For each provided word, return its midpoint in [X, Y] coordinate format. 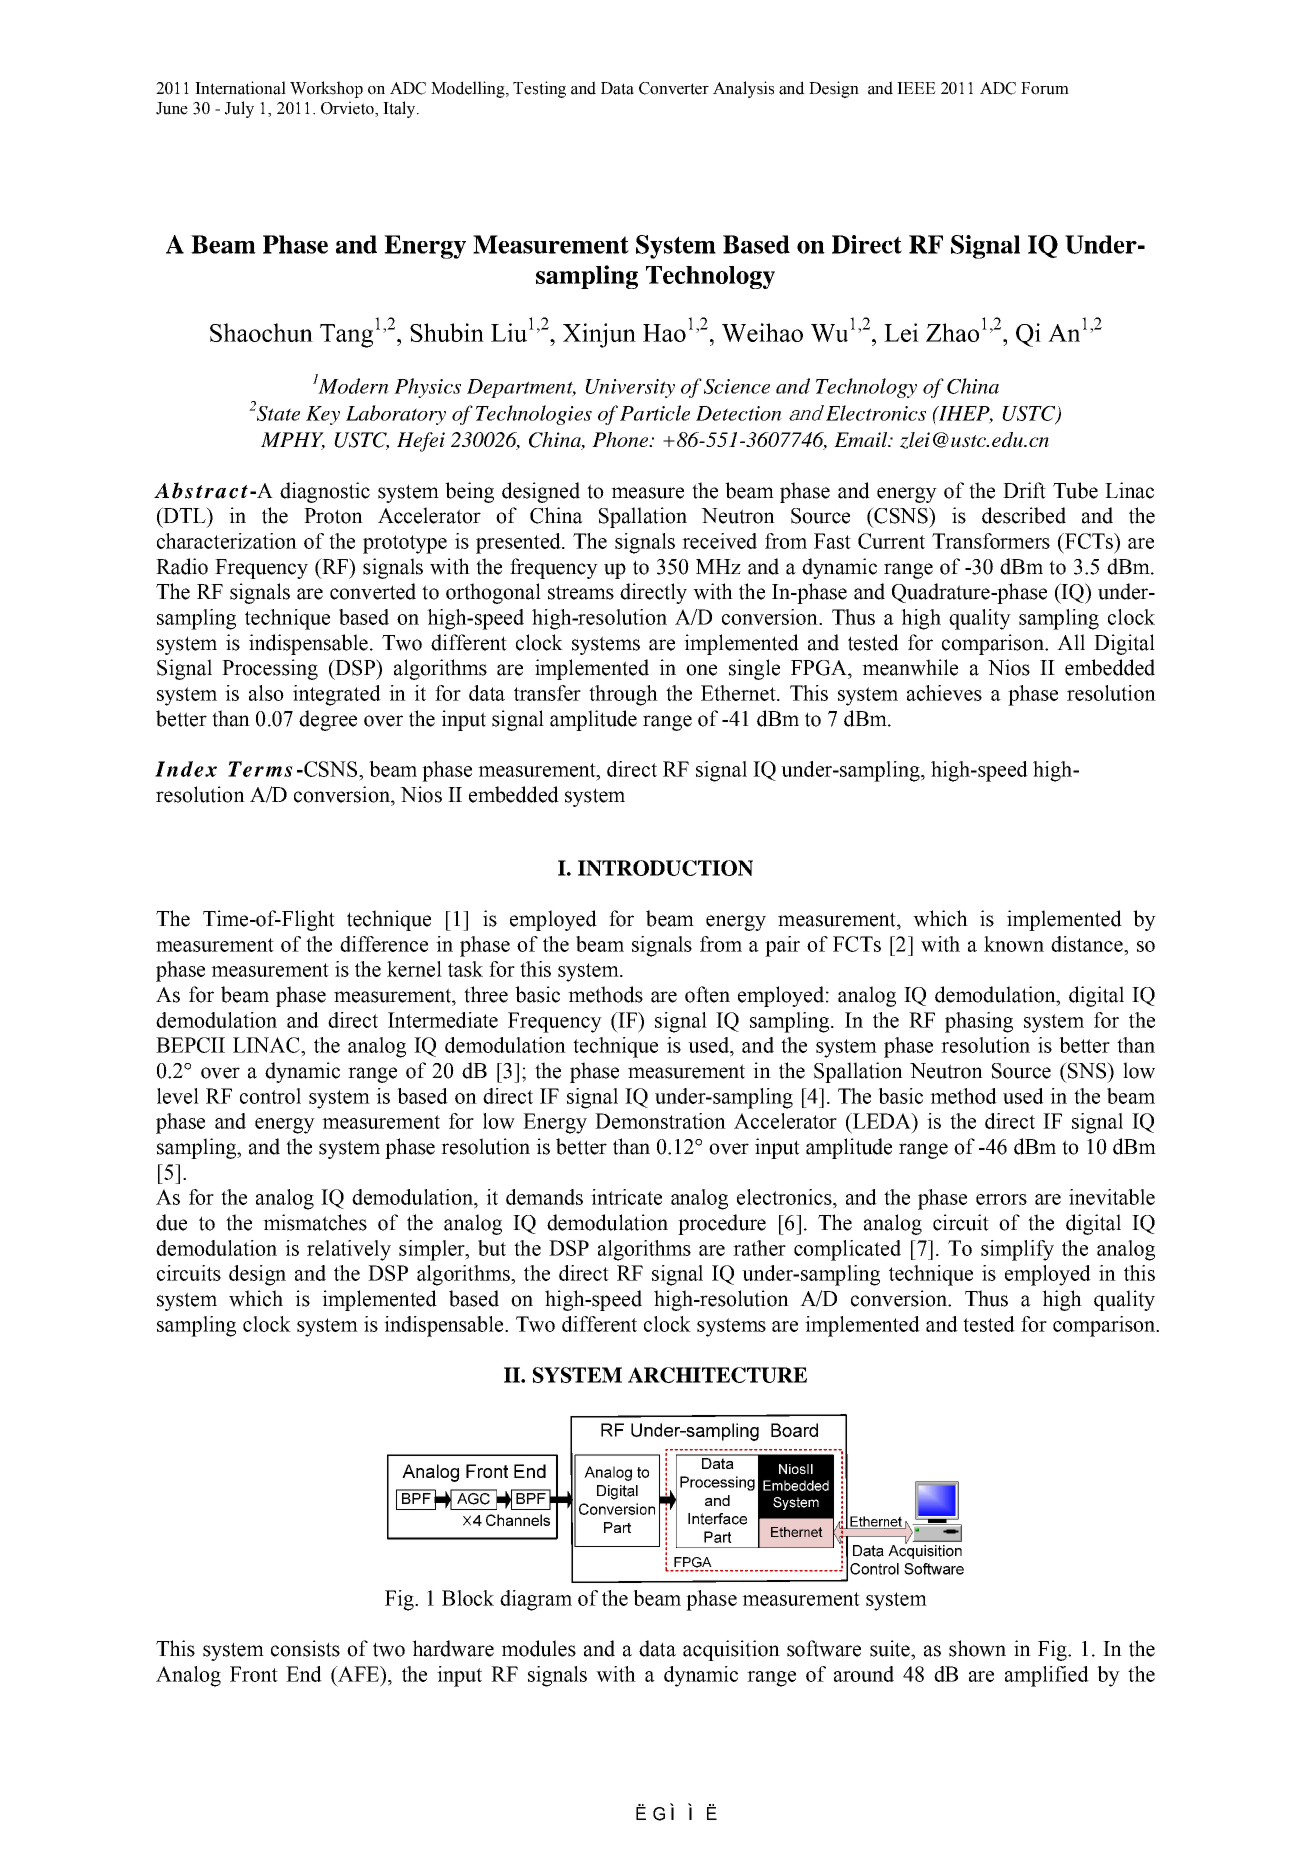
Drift [1024, 490]
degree [328, 720]
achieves [944, 693]
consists [305, 1648]
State [277, 412]
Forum [1045, 88]
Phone [621, 439]
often [707, 994]
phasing [979, 1022]
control [270, 1096]
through [623, 695]
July [239, 109]
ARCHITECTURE [717, 1375]
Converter [674, 88]
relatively [349, 1250]
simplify [1017, 1250]
